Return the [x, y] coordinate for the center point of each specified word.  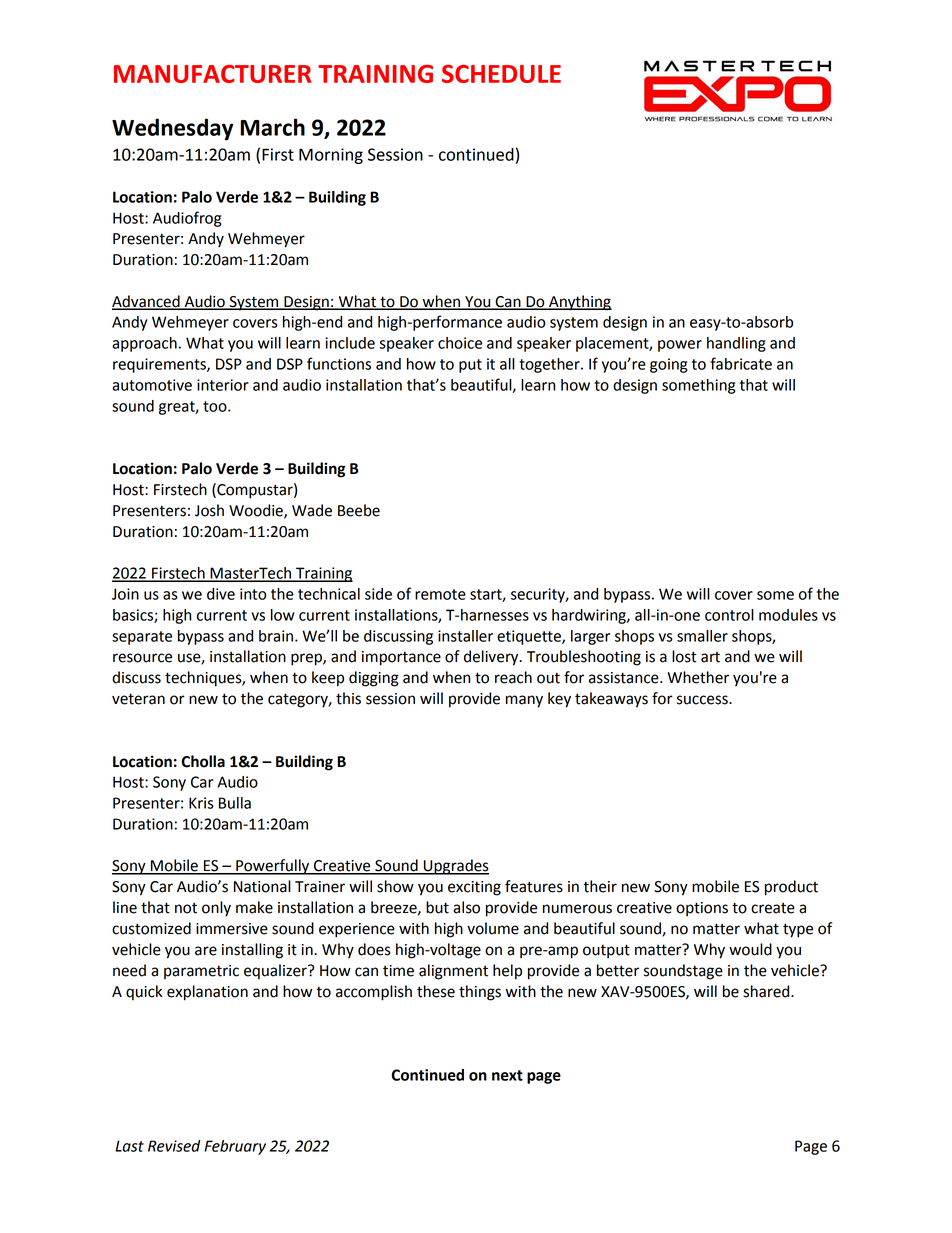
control [729, 615]
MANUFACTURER [212, 74]
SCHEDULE [501, 73]
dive [221, 594]
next [507, 1075]
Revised [174, 1146]
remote [440, 594]
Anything [579, 303]
